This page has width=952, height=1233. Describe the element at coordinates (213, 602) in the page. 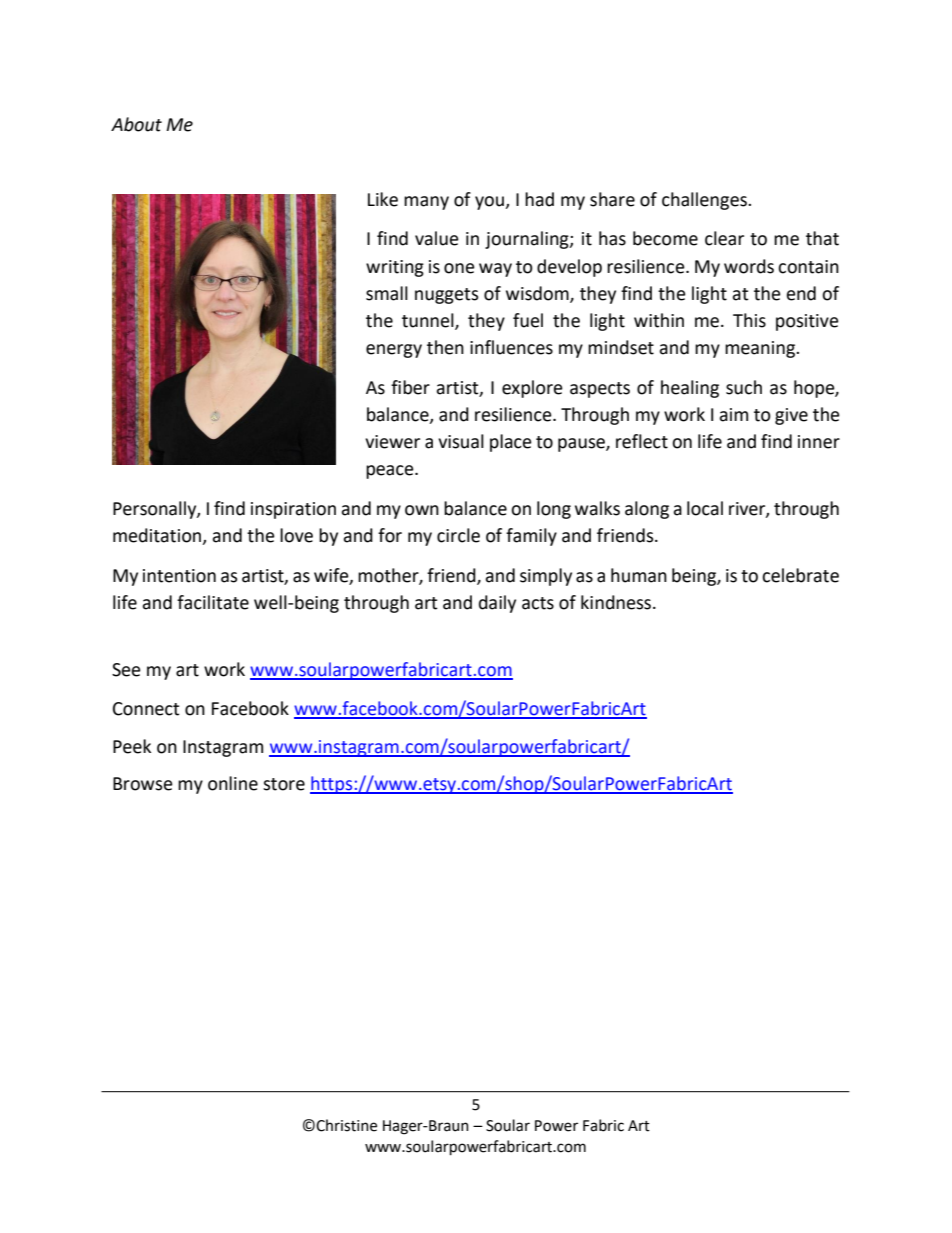

I see `facilitate` at that location.
